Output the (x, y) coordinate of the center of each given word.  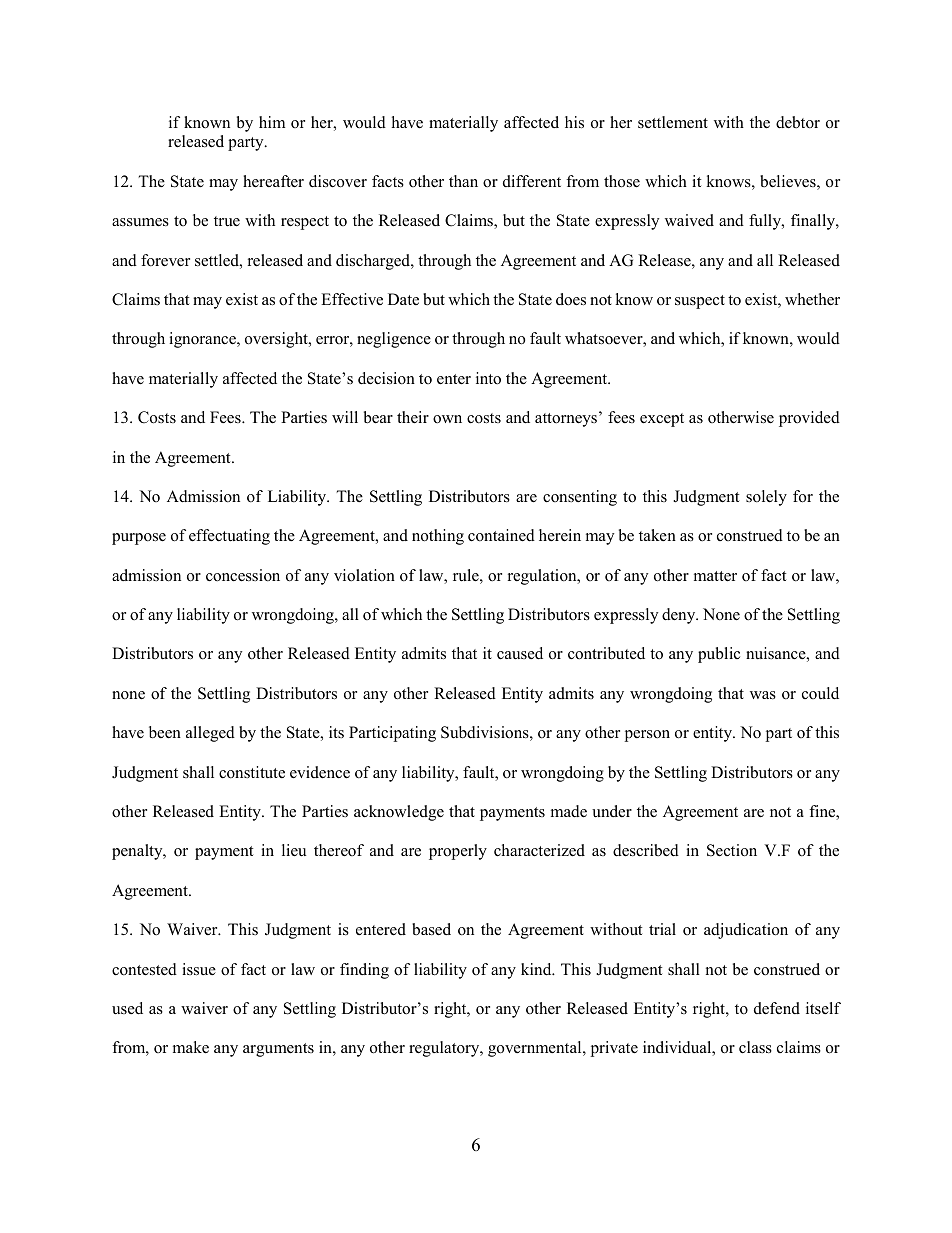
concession (243, 575)
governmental (536, 1049)
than (463, 181)
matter (715, 576)
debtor (798, 122)
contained (501, 535)
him (272, 122)
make (191, 1047)
